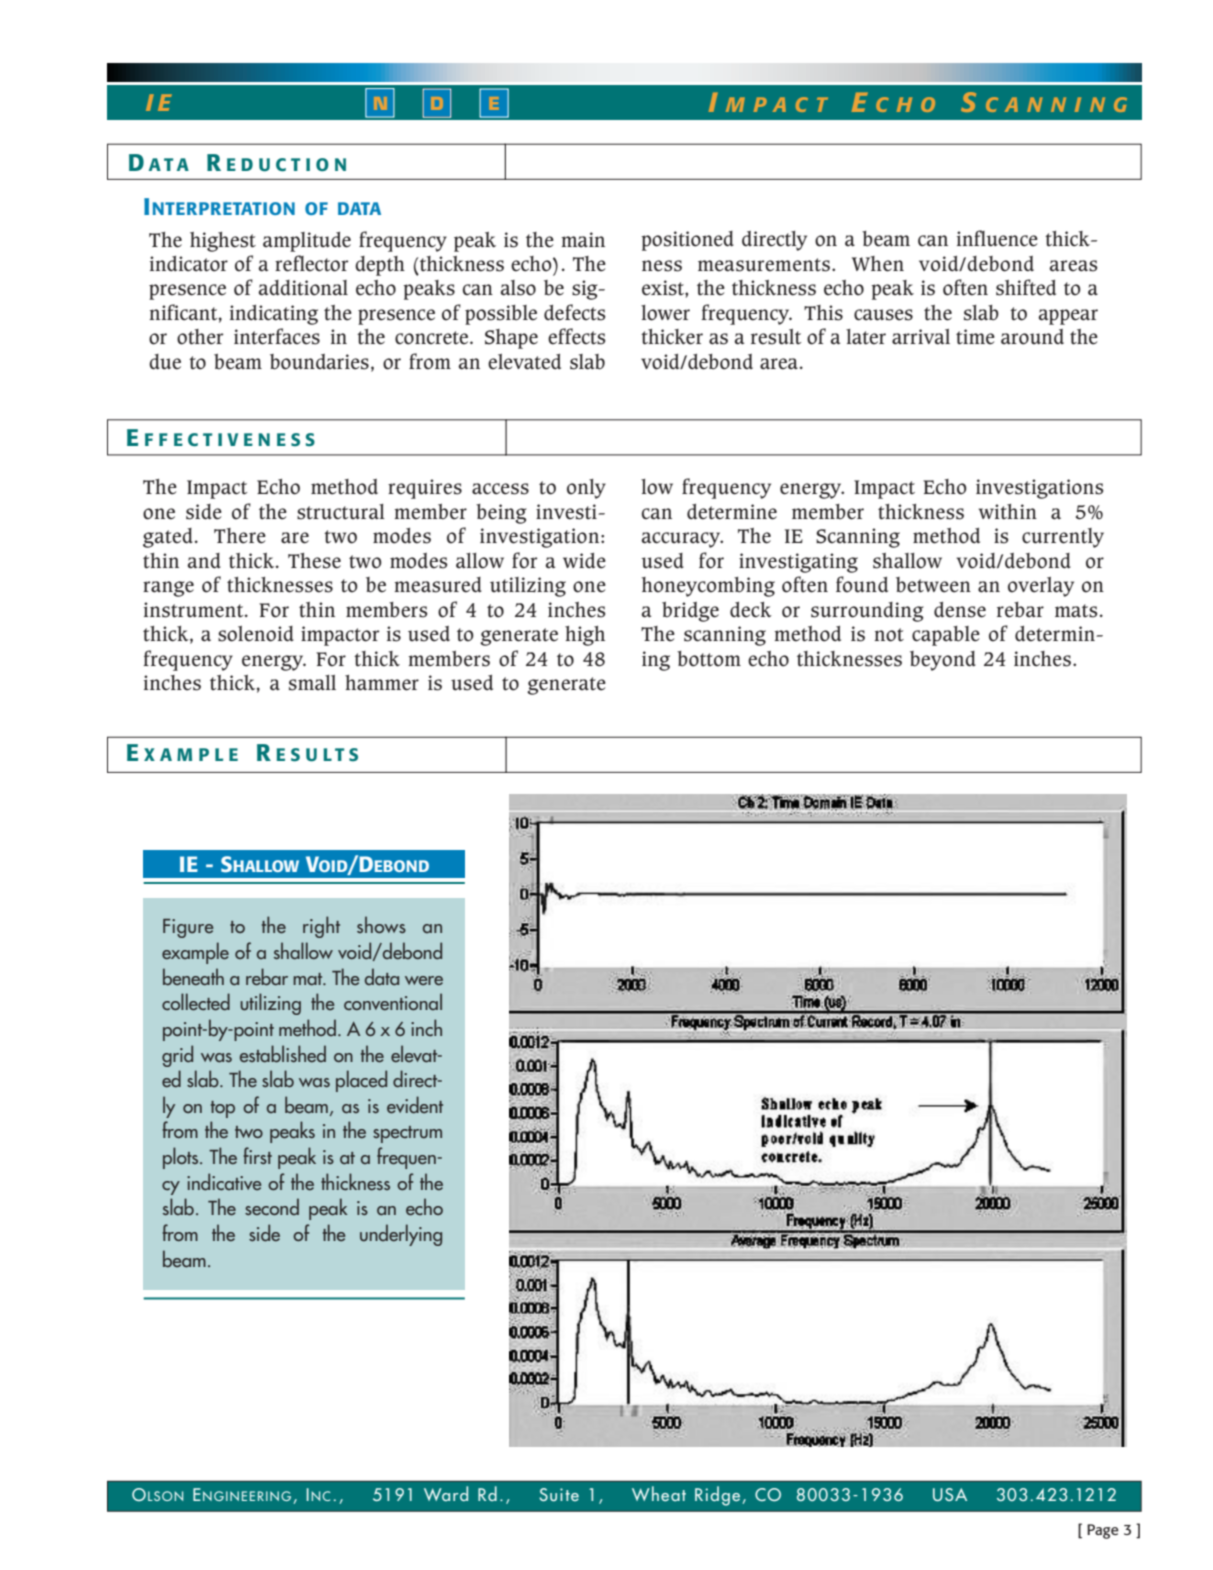  I want to click on shifted, so click(1026, 287).
